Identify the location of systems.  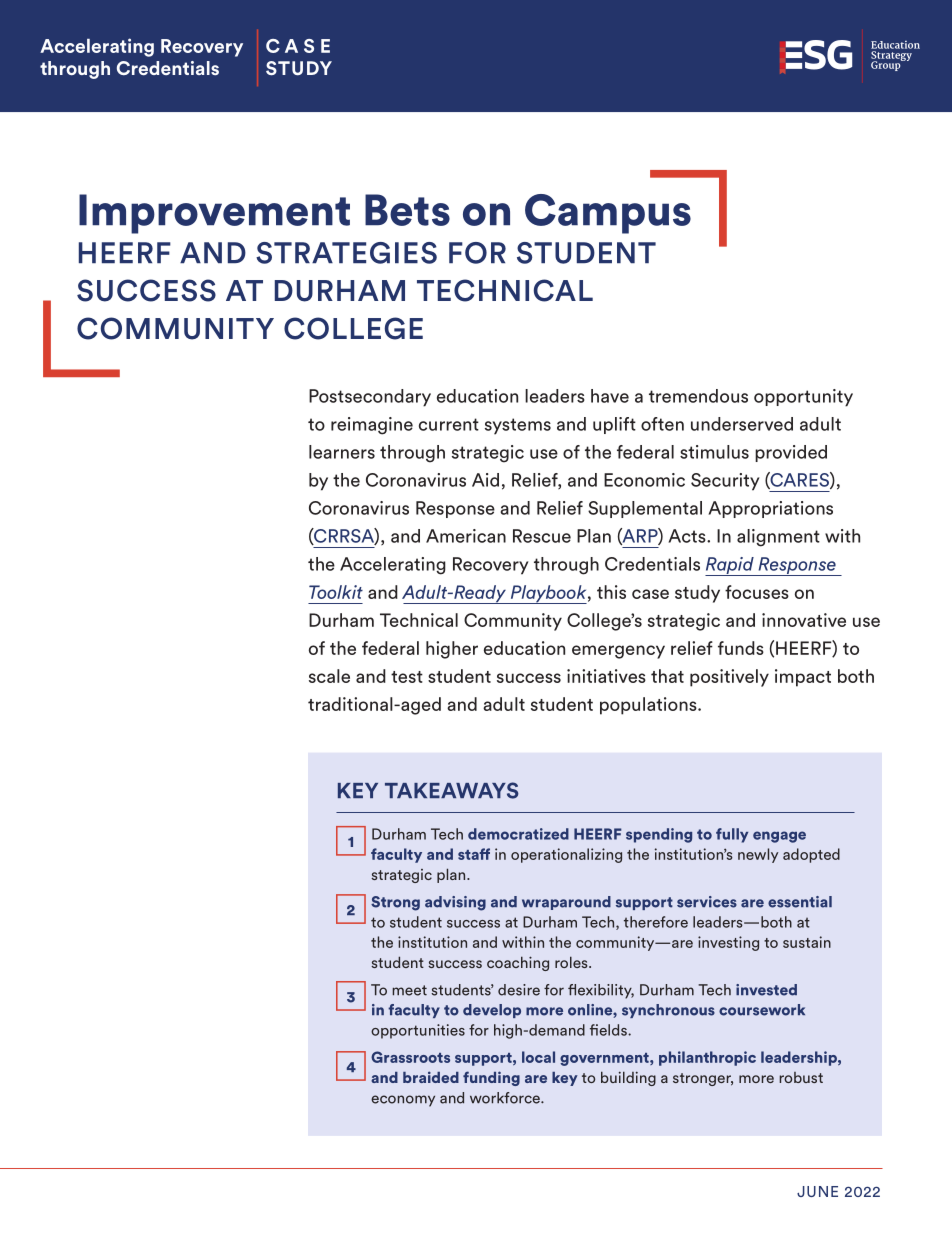
(518, 426).
